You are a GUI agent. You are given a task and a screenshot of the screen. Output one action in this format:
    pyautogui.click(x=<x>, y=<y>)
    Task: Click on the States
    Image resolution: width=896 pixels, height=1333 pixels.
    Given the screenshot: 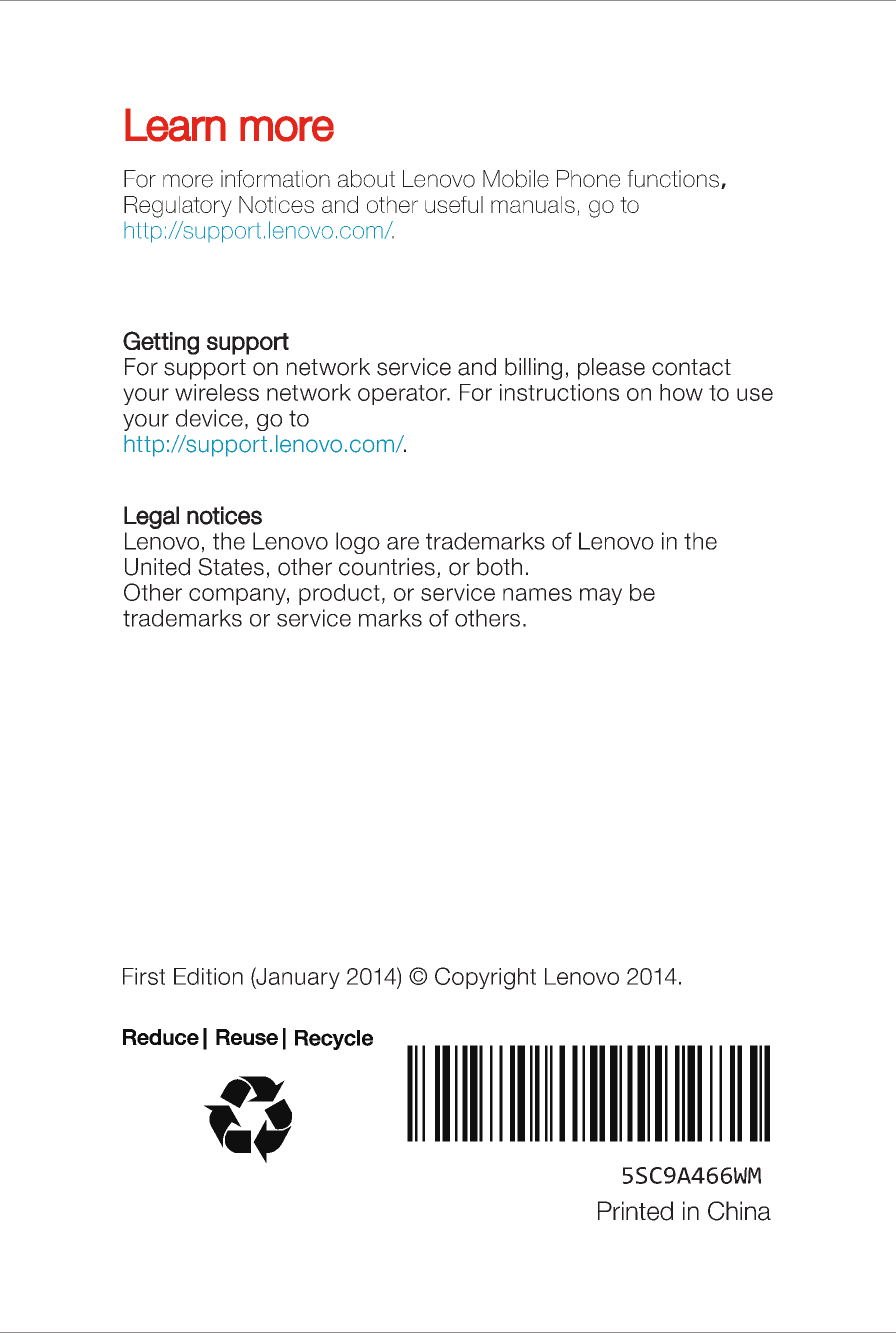 What is the action you would take?
    pyautogui.click(x=231, y=567)
